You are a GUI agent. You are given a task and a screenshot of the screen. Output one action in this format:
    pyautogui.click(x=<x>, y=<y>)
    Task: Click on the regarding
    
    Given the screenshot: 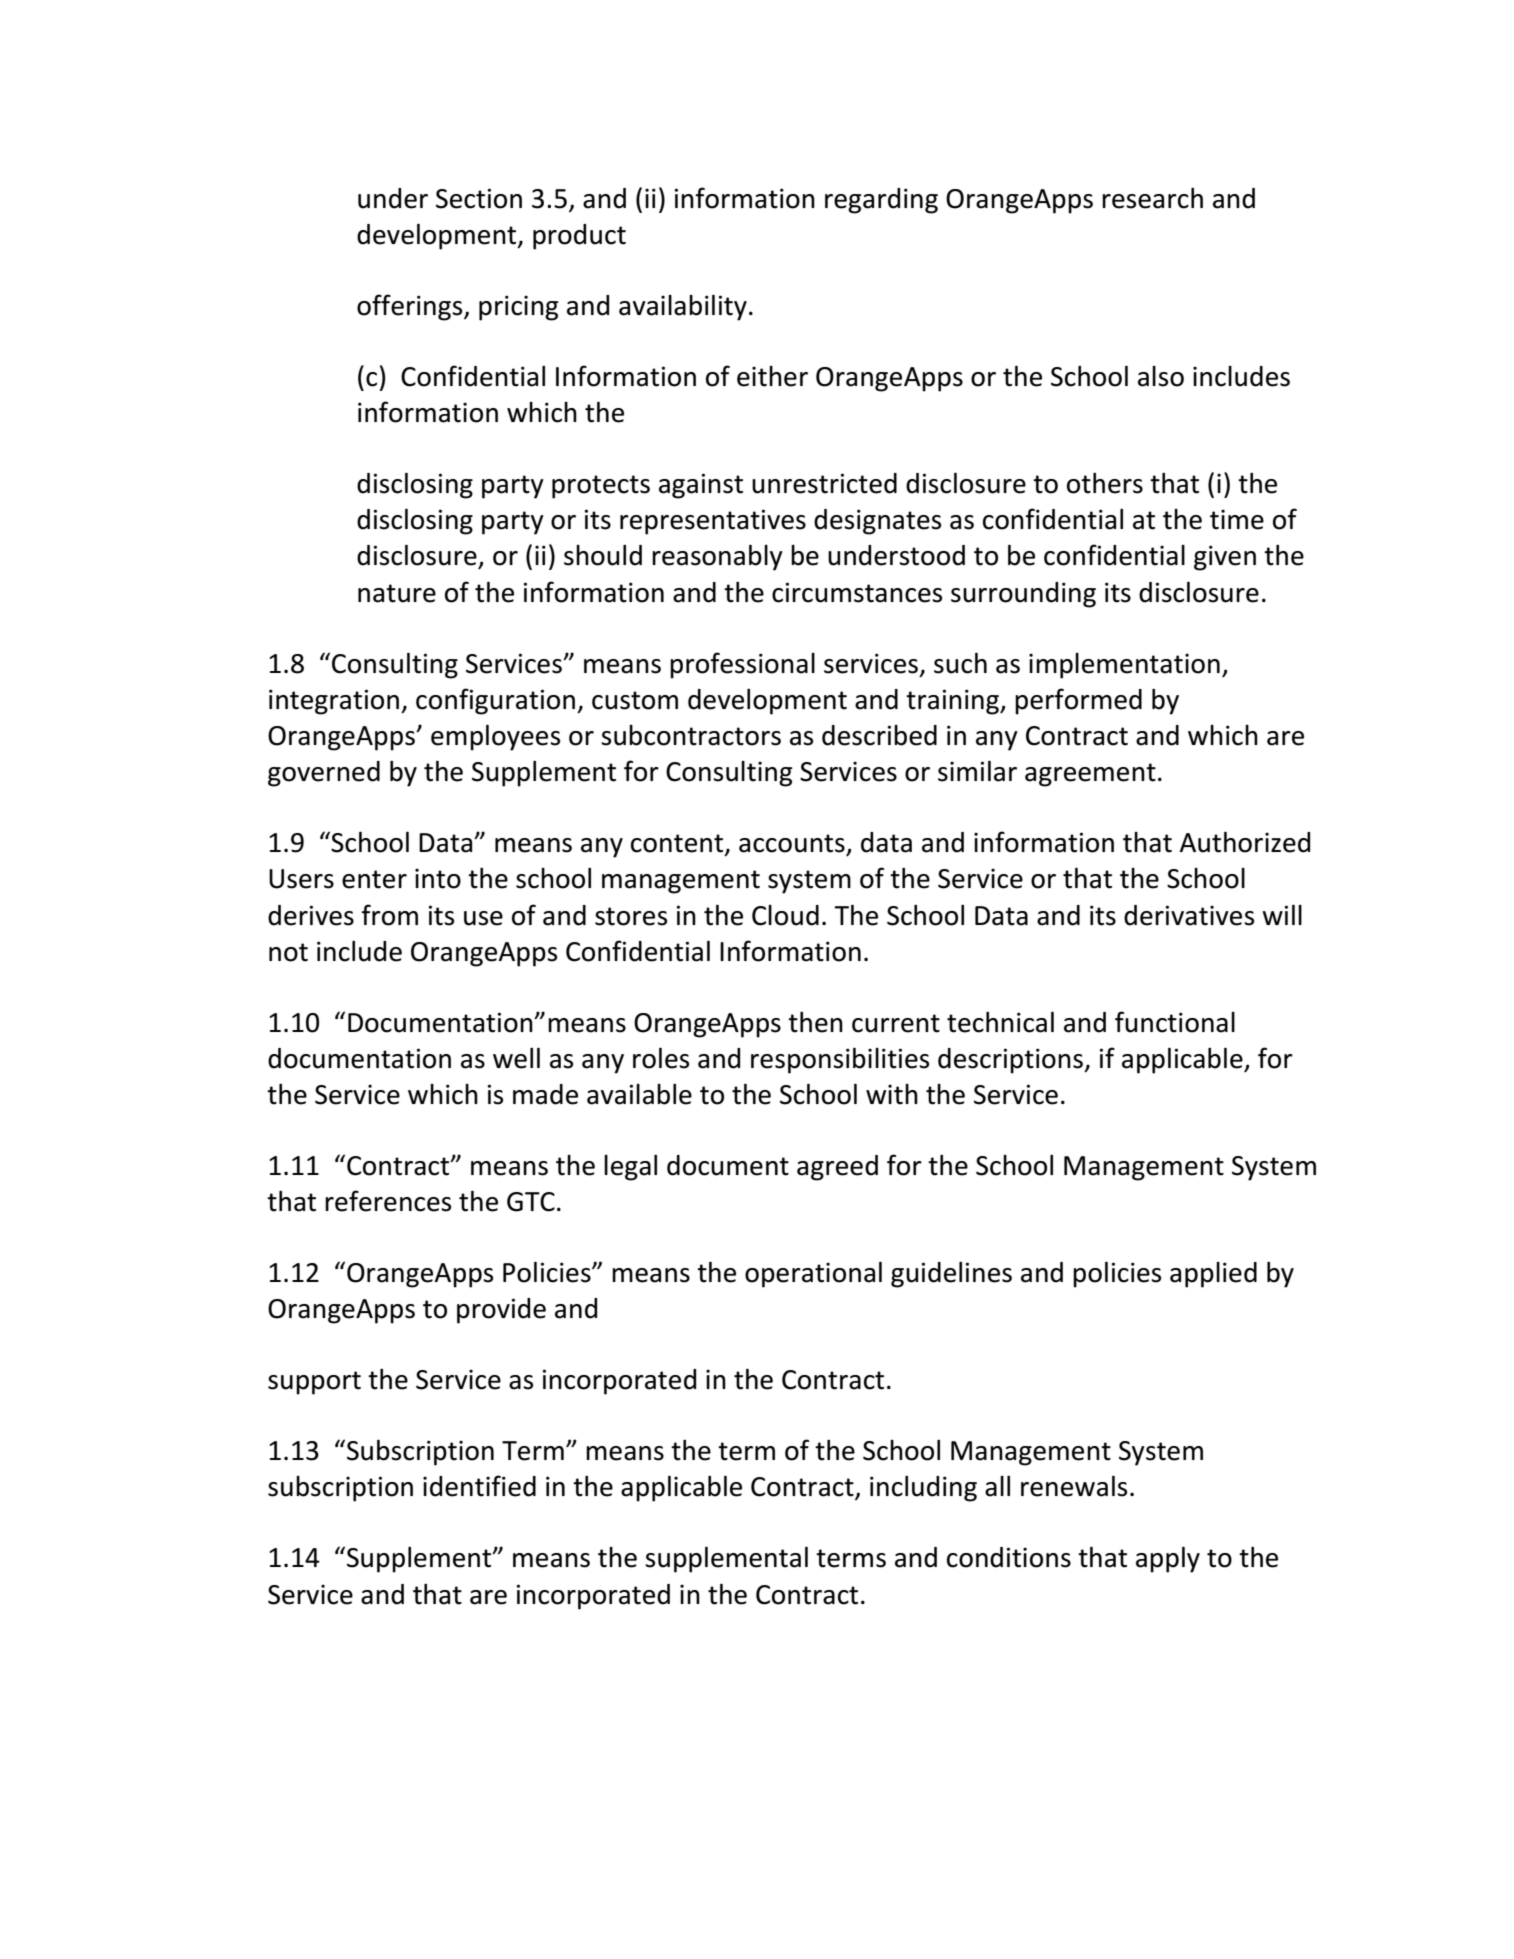 What is the action you would take?
    pyautogui.click(x=881, y=201)
